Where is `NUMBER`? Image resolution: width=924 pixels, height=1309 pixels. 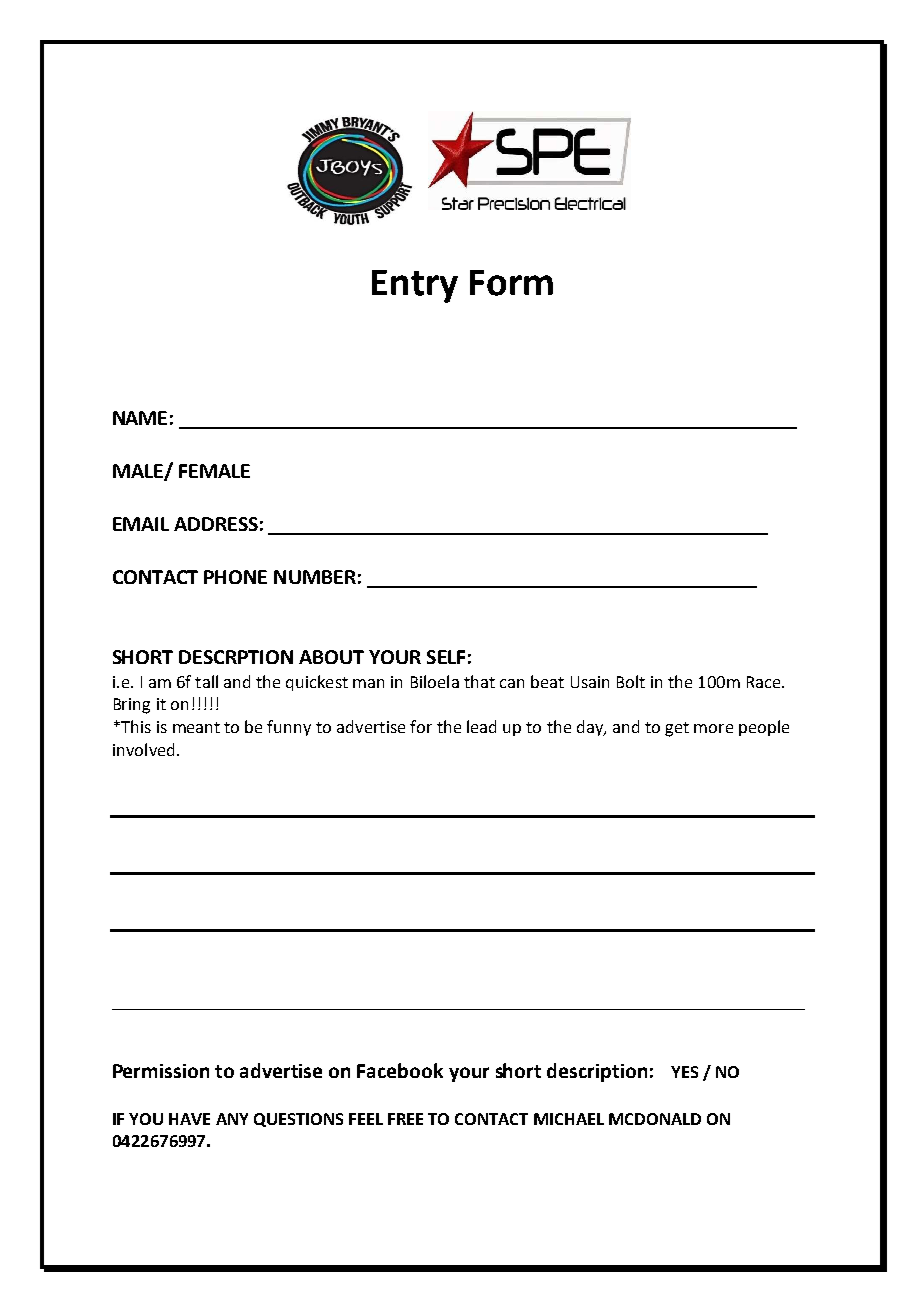 NUMBER is located at coordinates (315, 577).
